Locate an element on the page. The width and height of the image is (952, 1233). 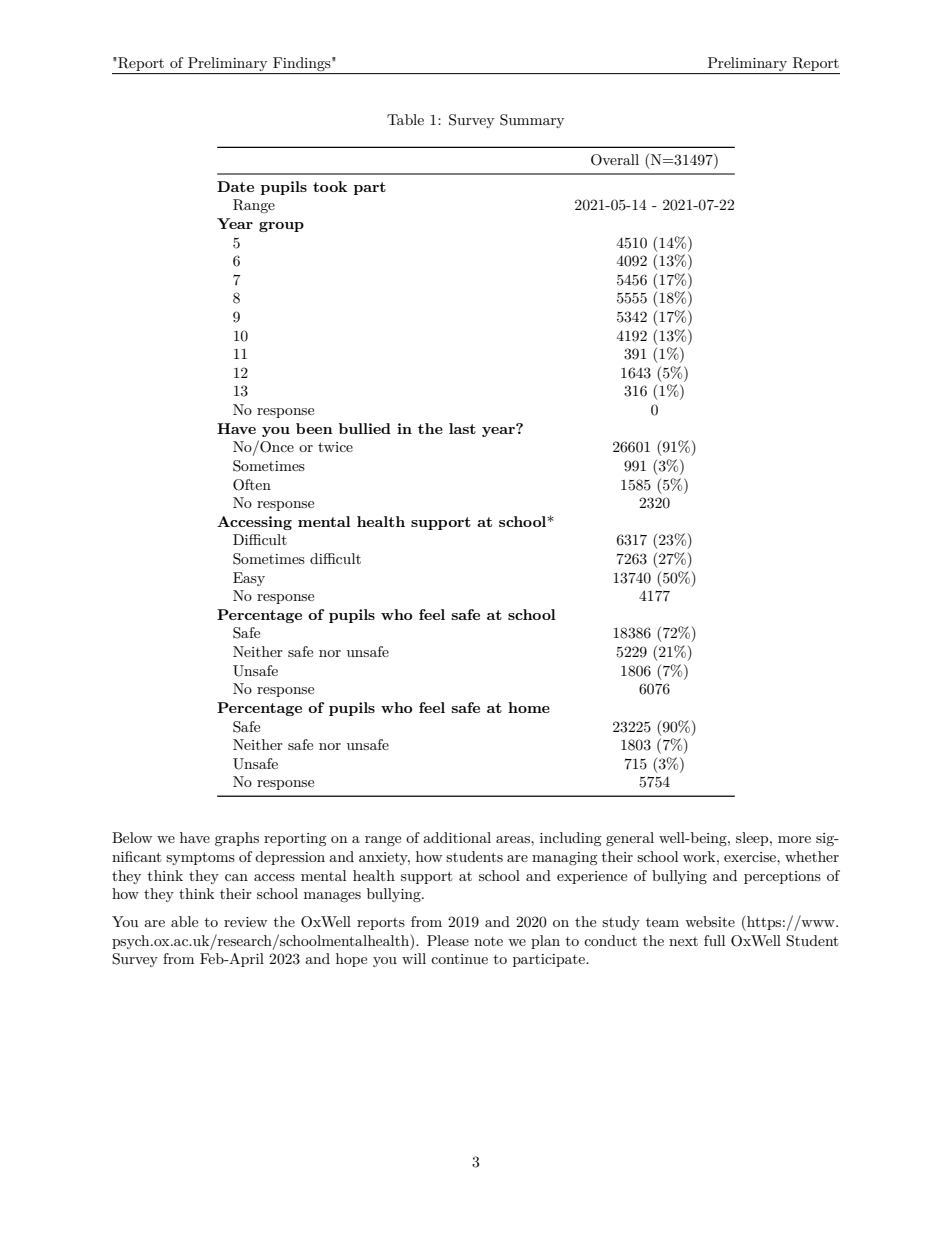
Overall is located at coordinates (615, 160).
